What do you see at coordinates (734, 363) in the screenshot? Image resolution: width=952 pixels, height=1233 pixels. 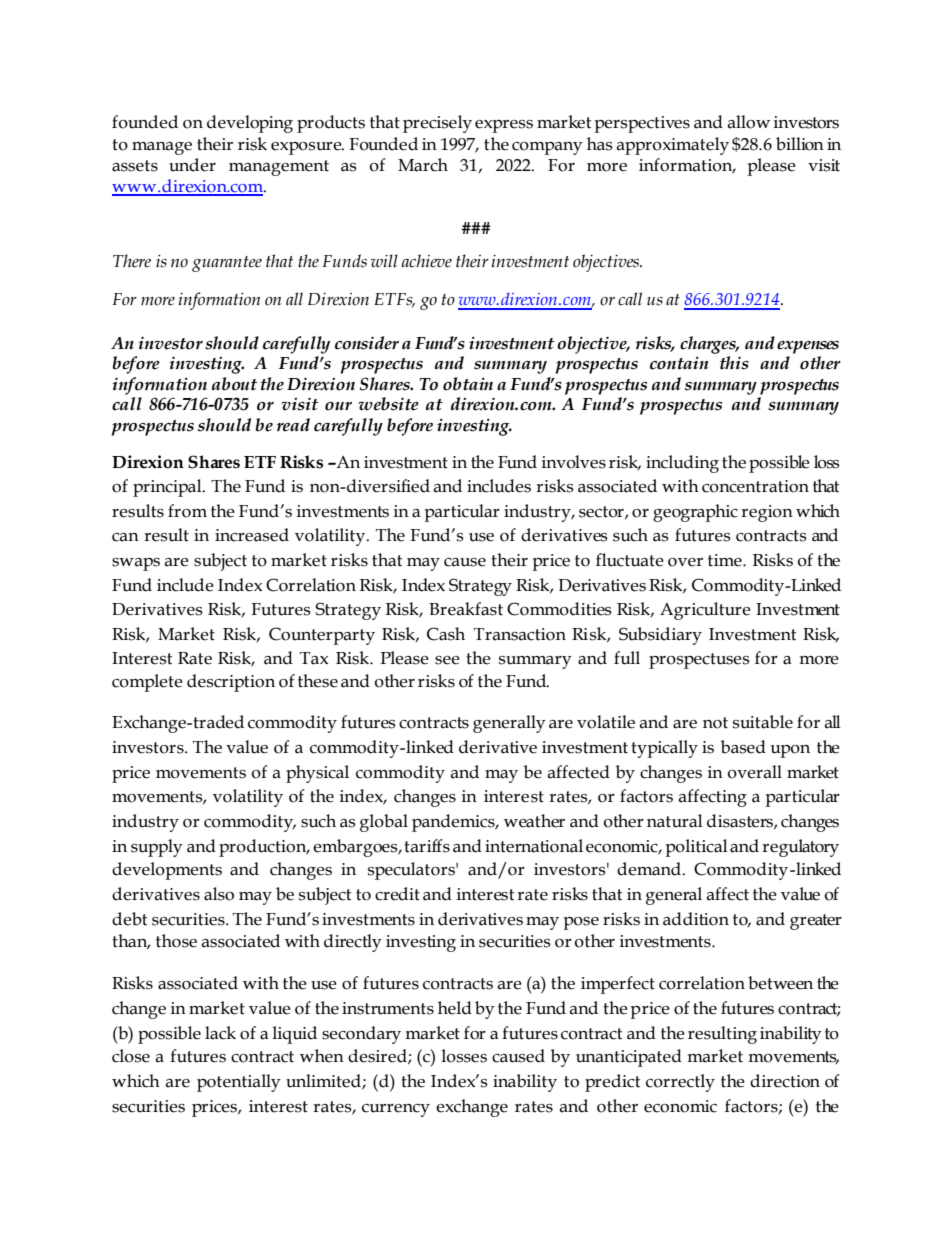 I see `this` at bounding box center [734, 363].
